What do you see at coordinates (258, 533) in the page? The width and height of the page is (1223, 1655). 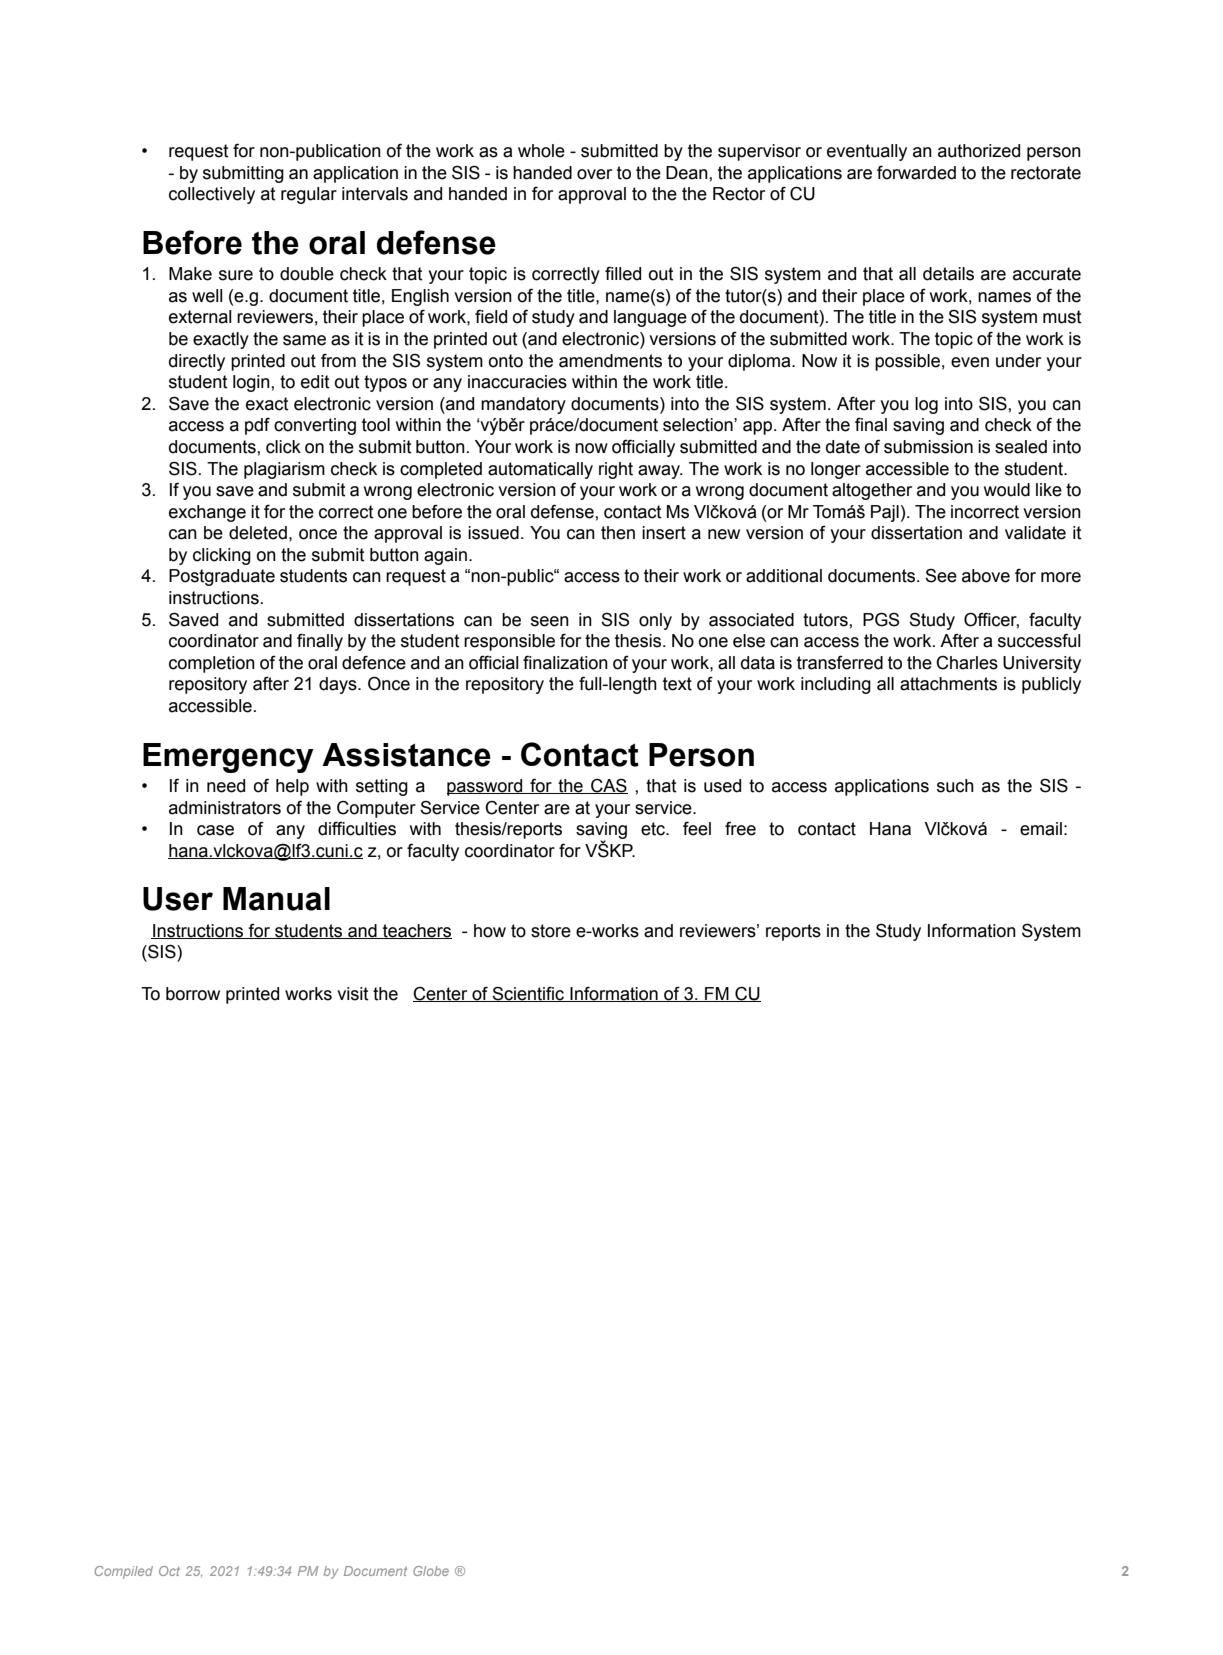 I see `deleted` at bounding box center [258, 533].
